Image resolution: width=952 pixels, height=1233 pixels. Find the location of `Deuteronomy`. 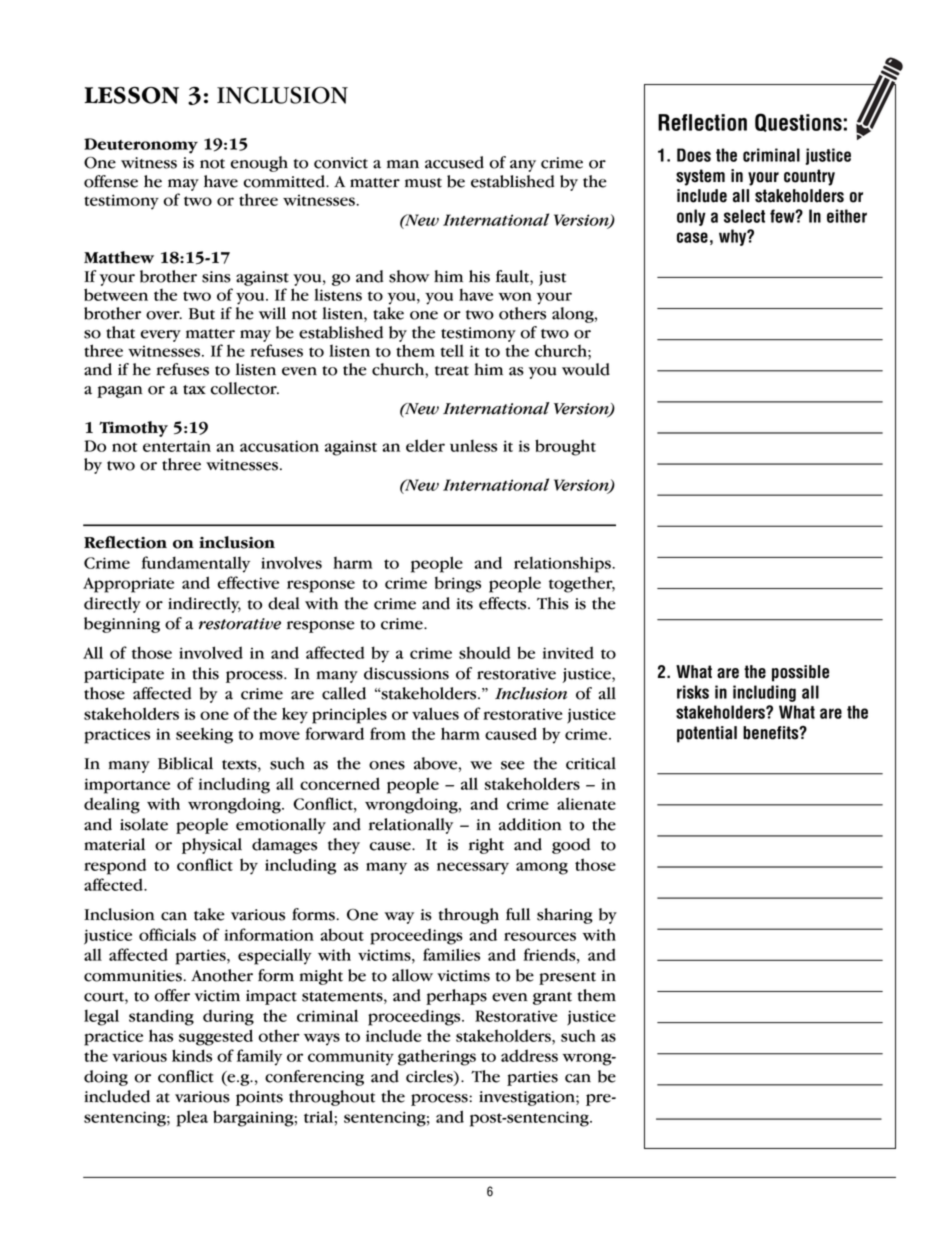

Deuteronomy is located at coordinates (141, 146).
